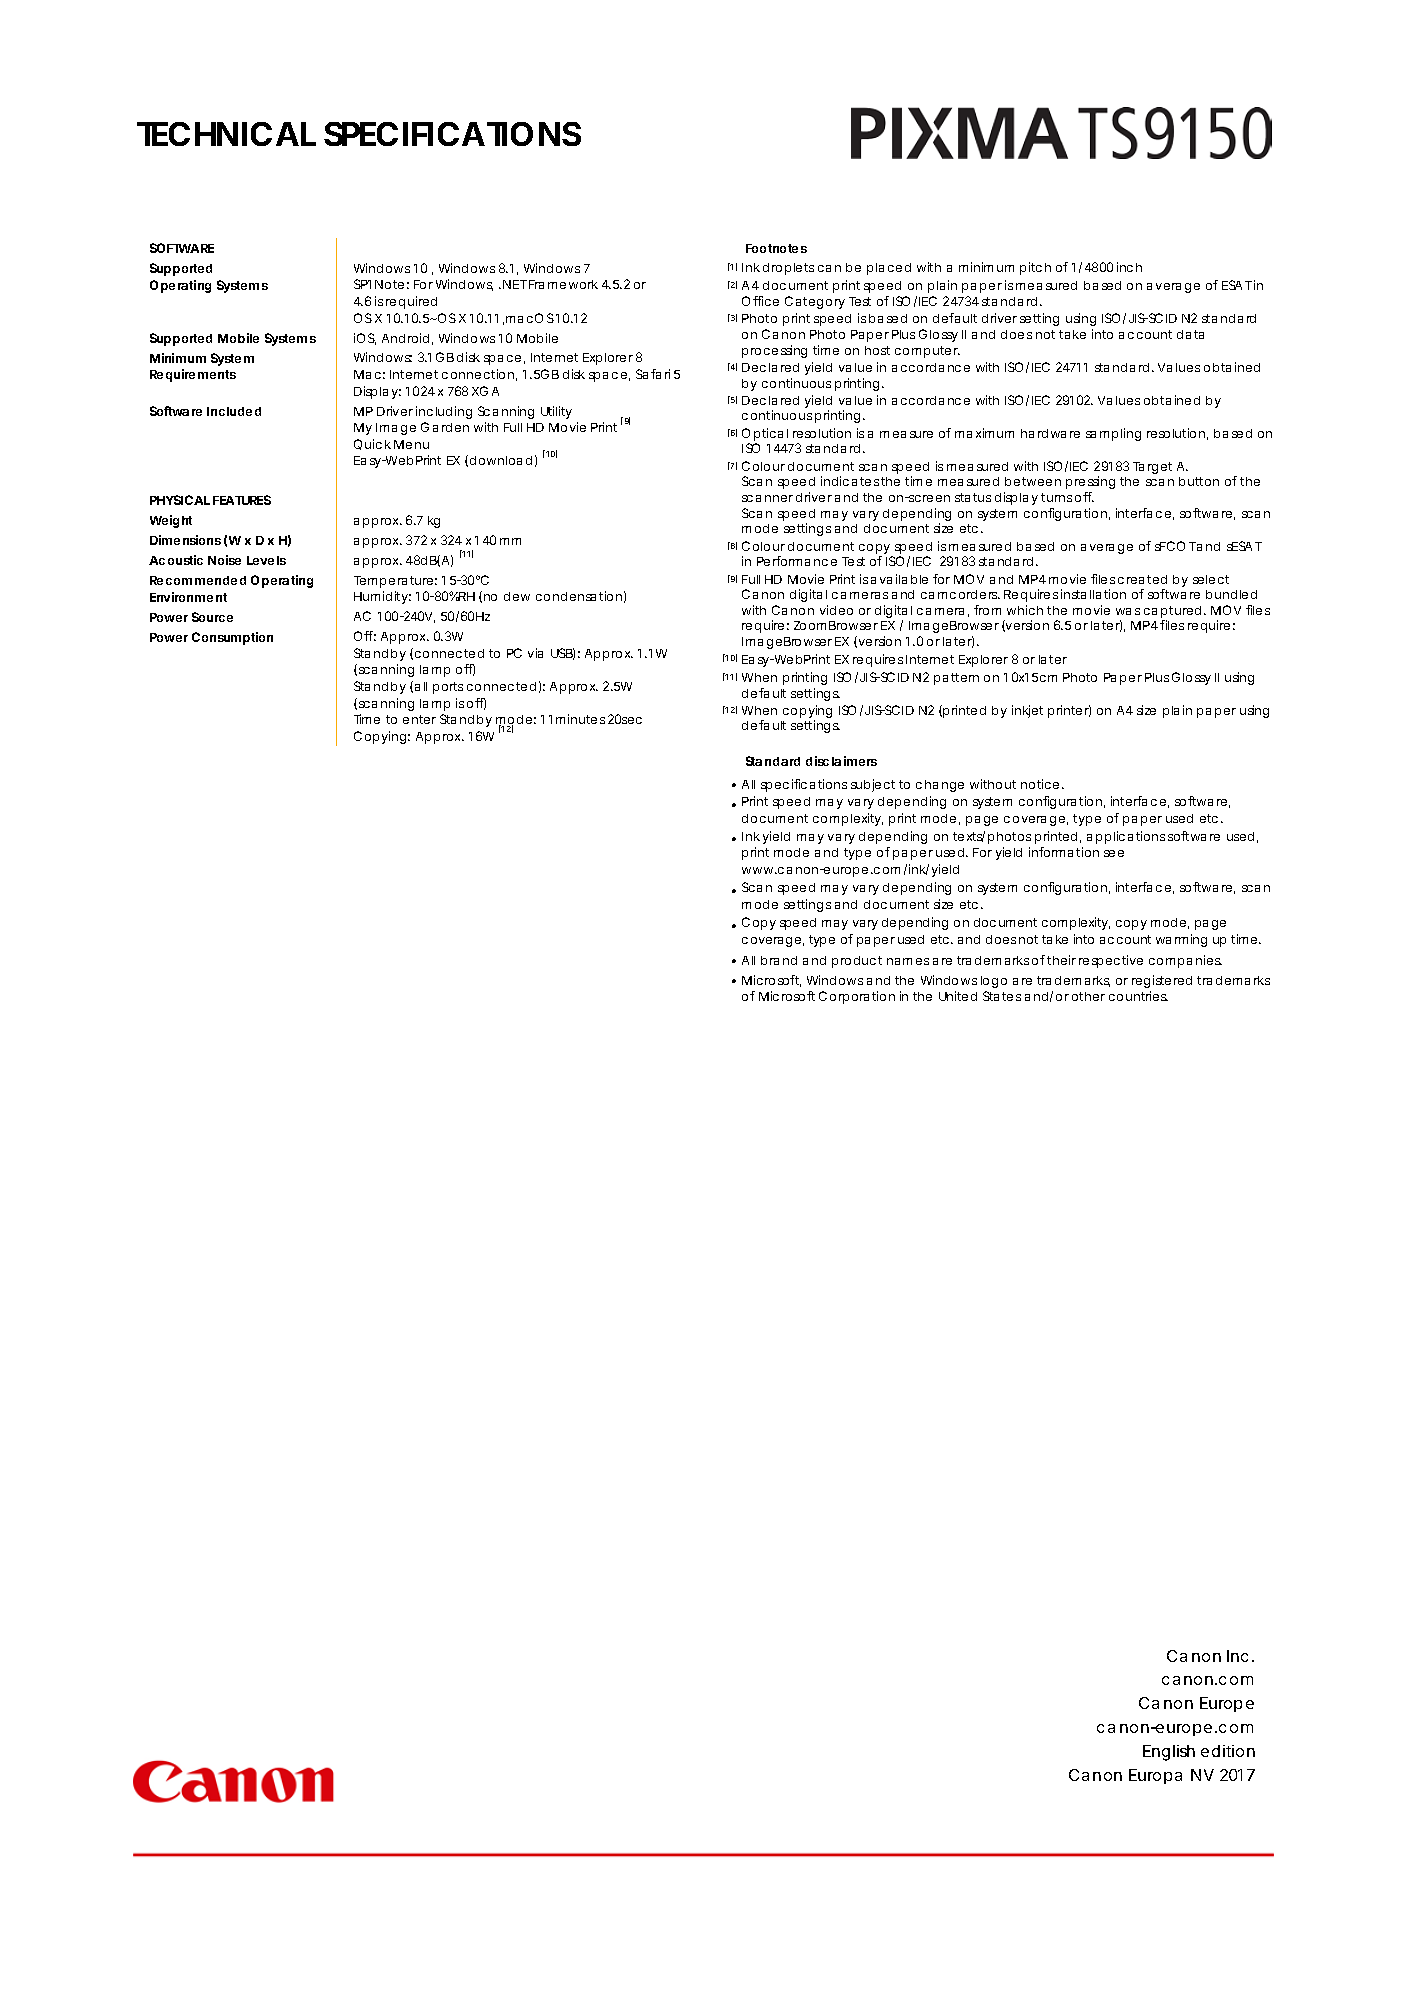  I want to click on enter, so click(419, 719).
